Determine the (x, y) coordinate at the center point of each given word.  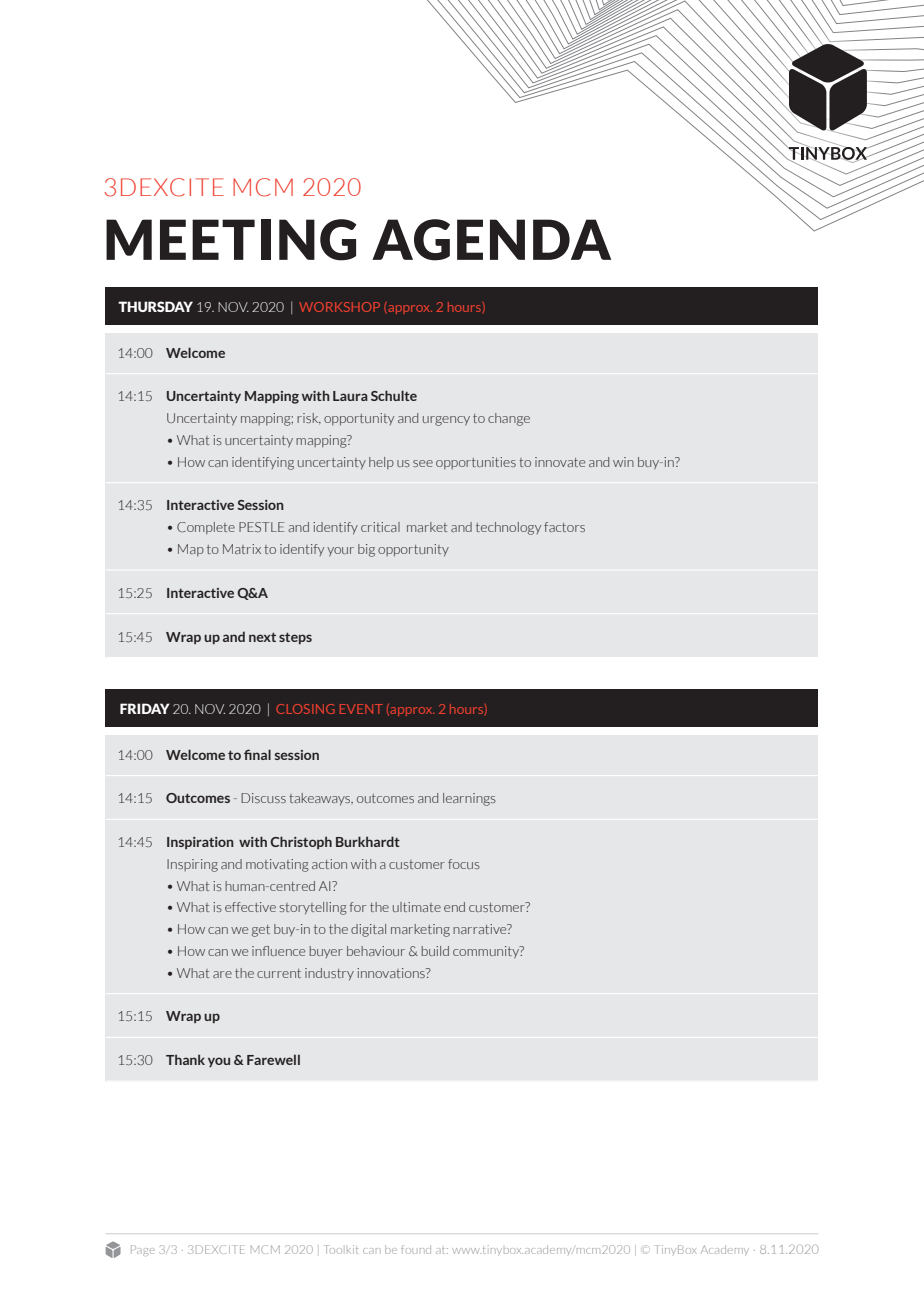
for (358, 907)
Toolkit (342, 1249)
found (416, 1249)
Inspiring (192, 865)
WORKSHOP (339, 307)
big (366, 550)
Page (142, 1250)
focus (464, 864)
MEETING (231, 240)
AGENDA (491, 240)
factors (564, 527)
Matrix (242, 549)
